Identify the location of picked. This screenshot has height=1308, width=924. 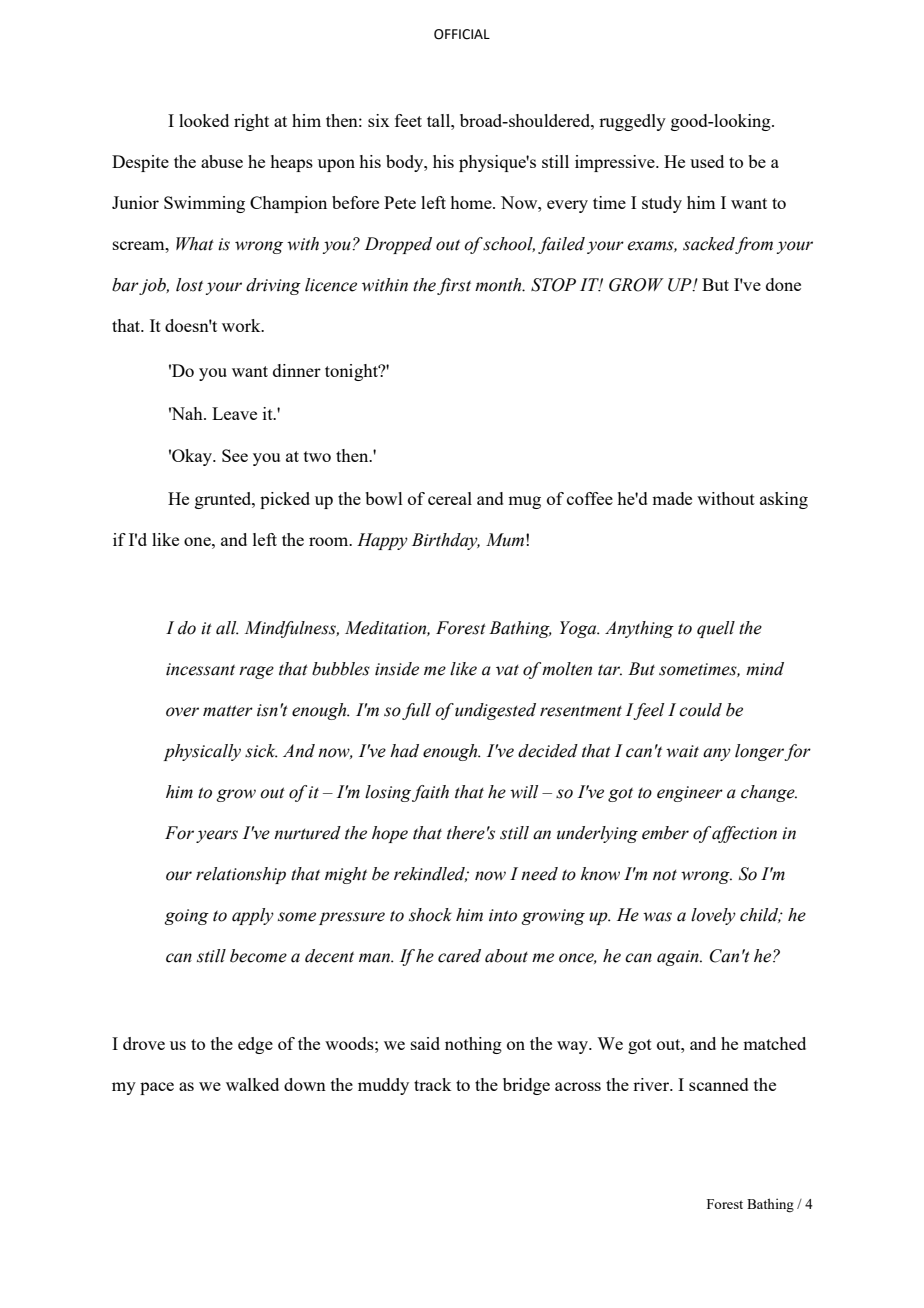
(285, 500).
